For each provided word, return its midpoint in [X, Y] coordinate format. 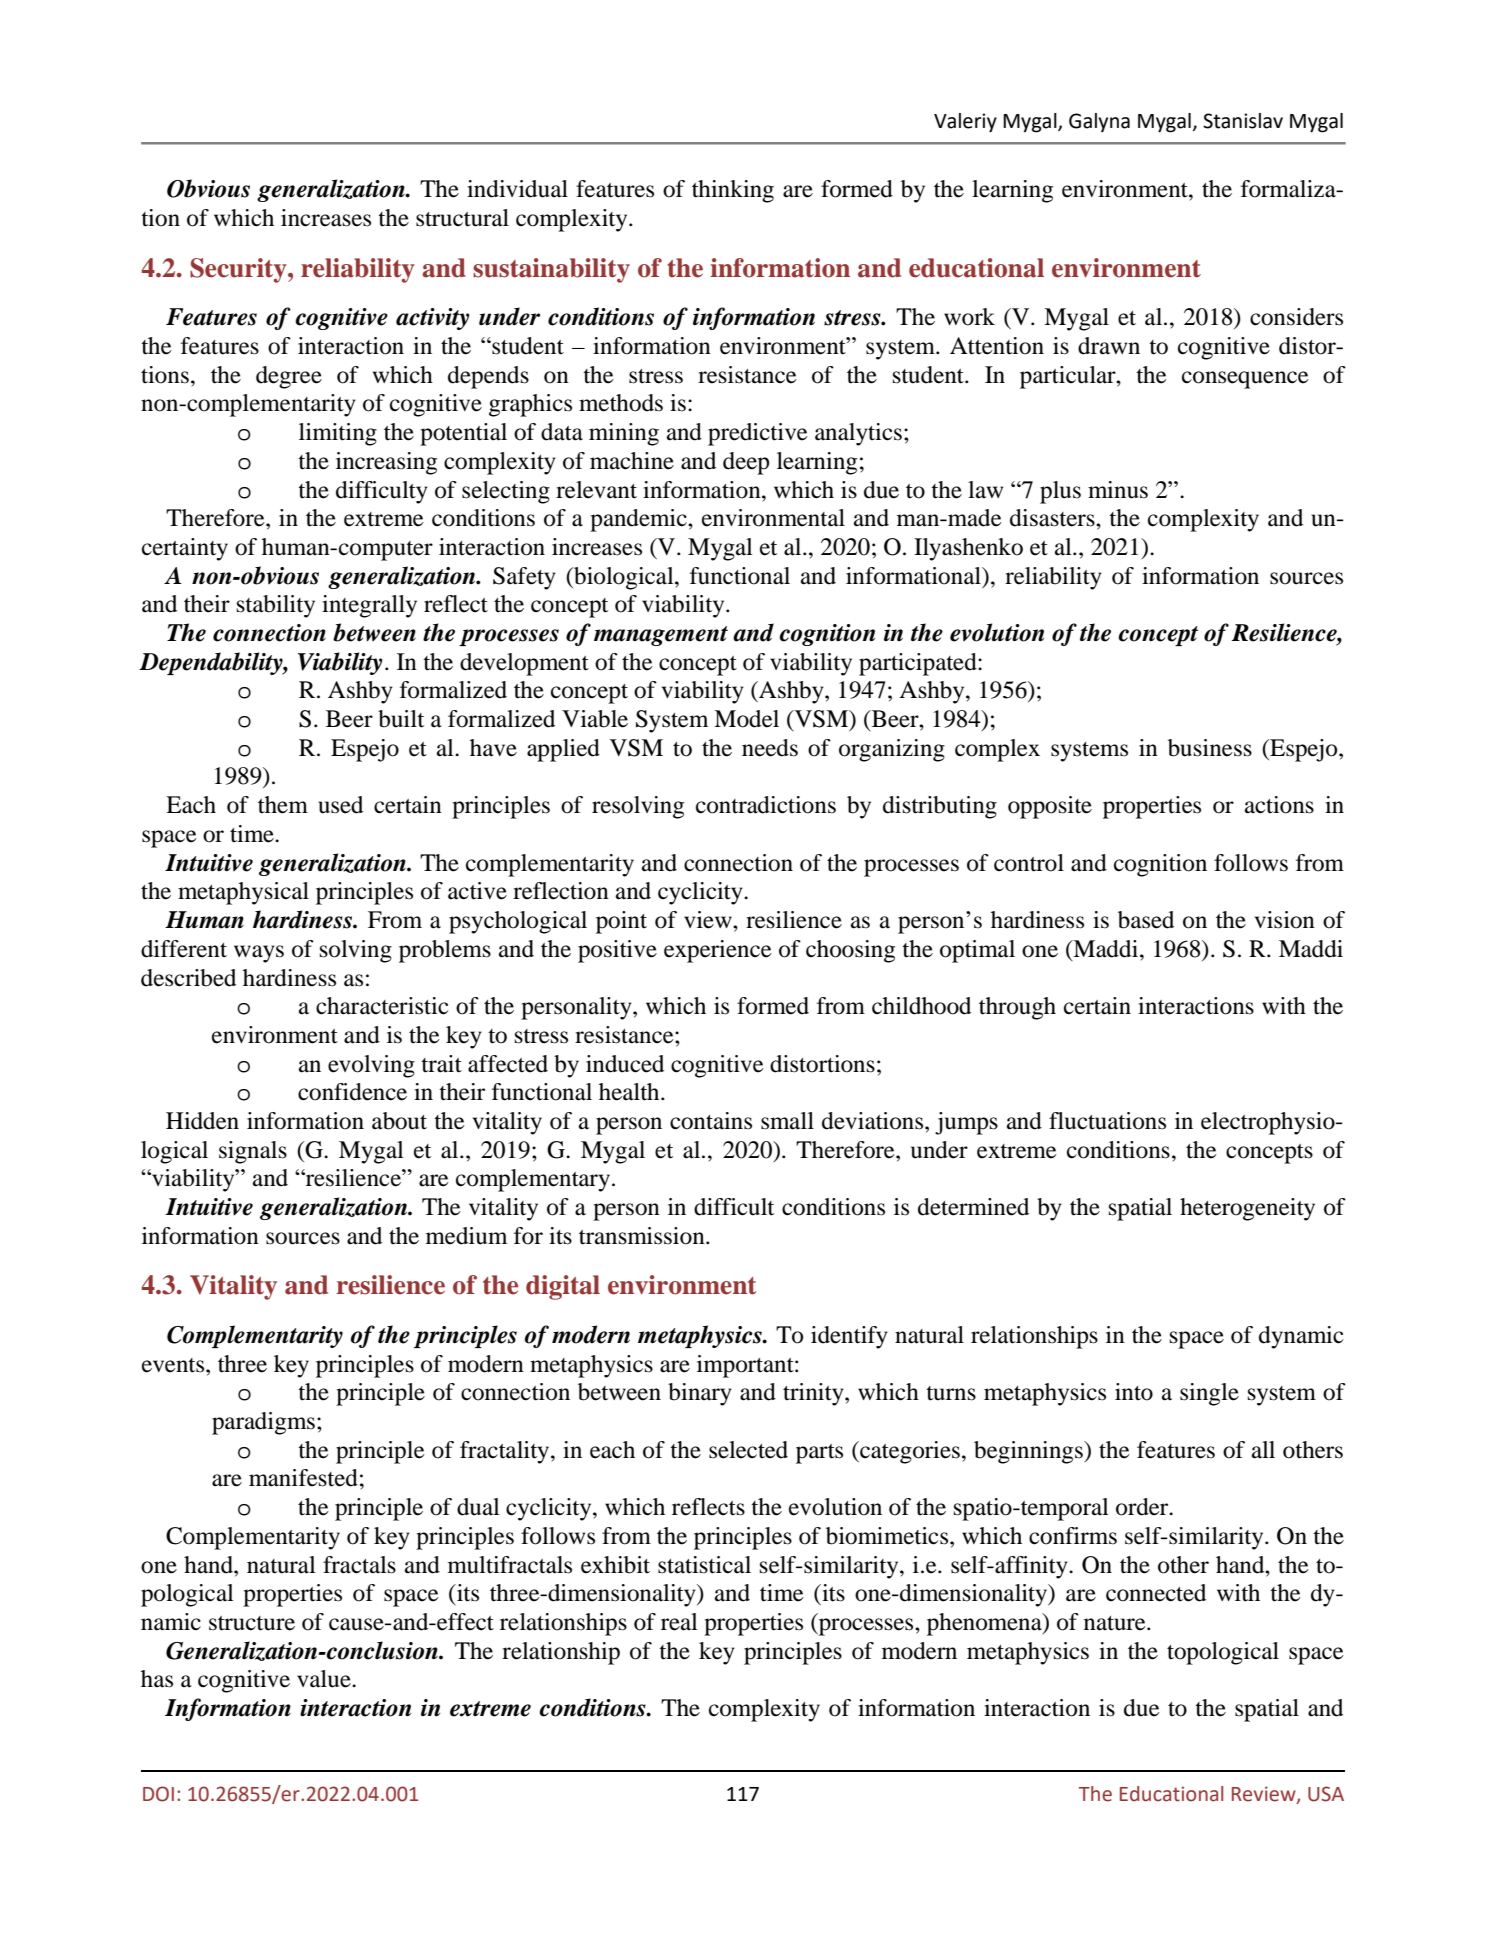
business [1210, 748]
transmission [643, 1236]
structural [462, 218]
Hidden [202, 1121]
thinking [733, 191]
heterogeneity [1247, 1209]
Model [746, 719]
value [325, 1679]
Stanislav [1243, 121]
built [401, 719]
